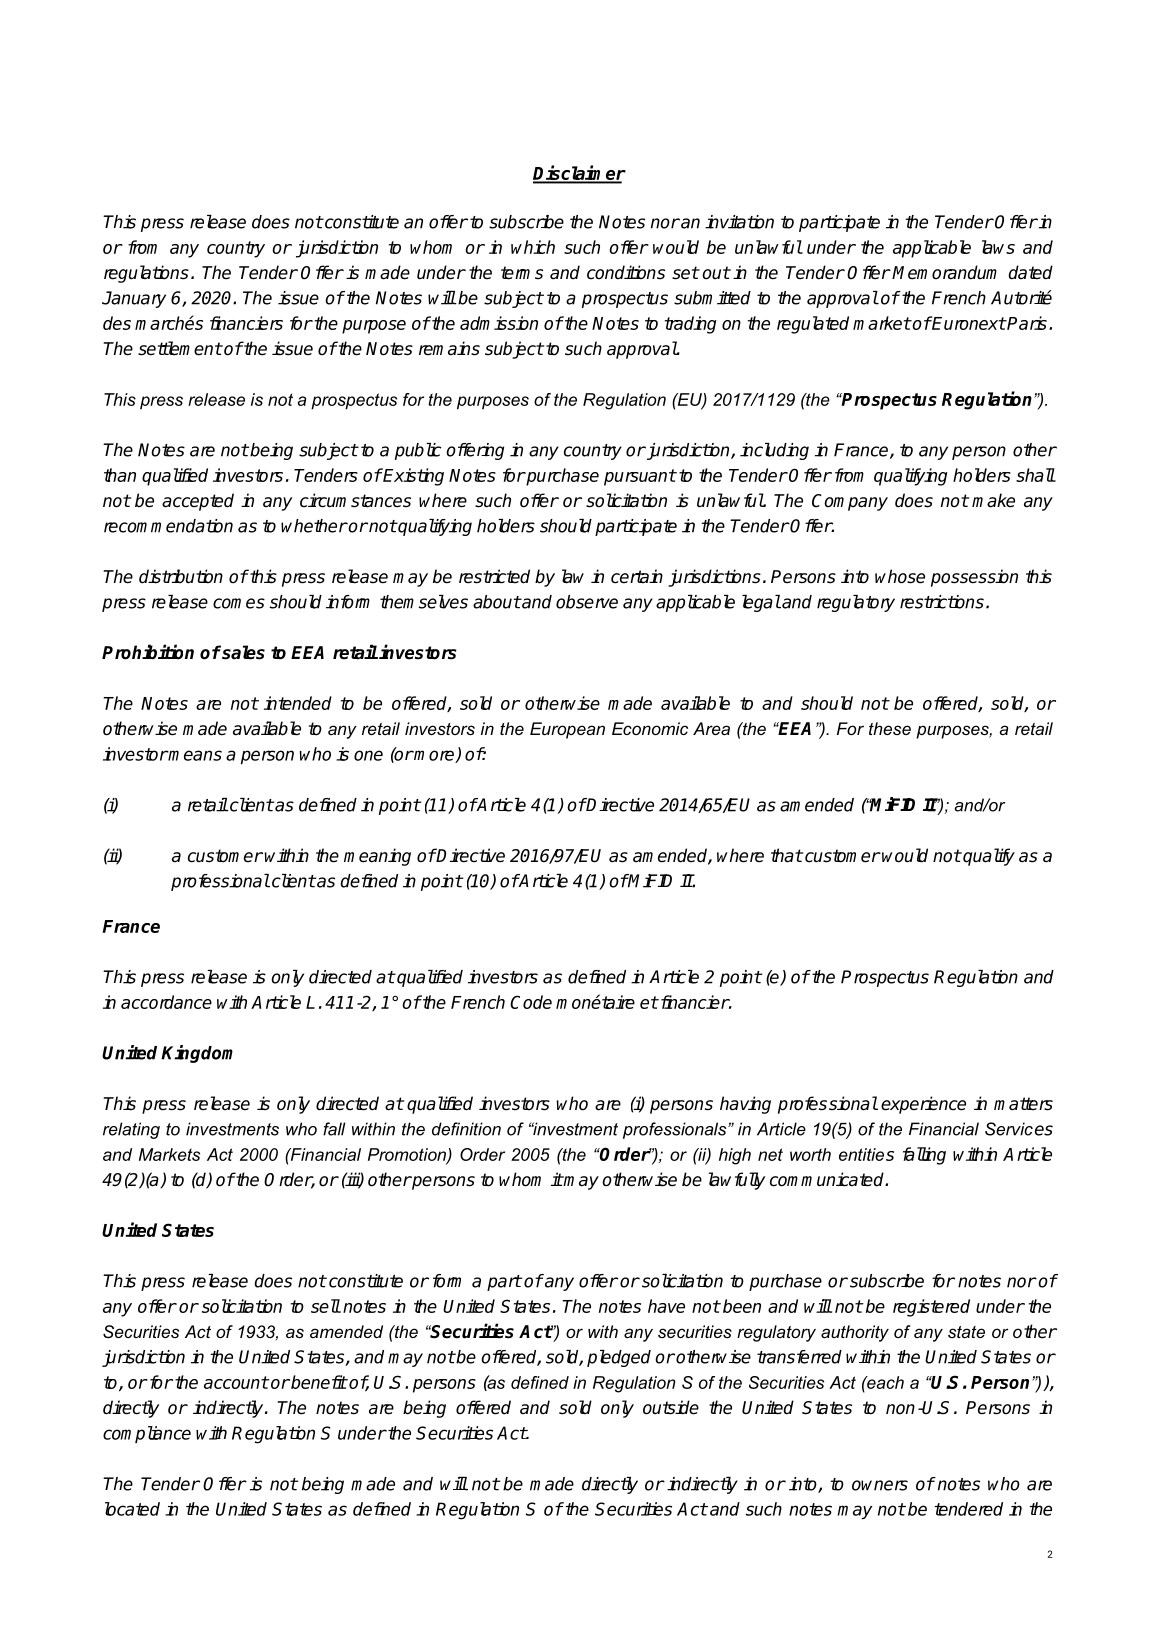 Image resolution: width=1160 pixels, height=1641 pixels. Describe the element at coordinates (148, 652) in the screenshot. I see `Prohibition` at that location.
